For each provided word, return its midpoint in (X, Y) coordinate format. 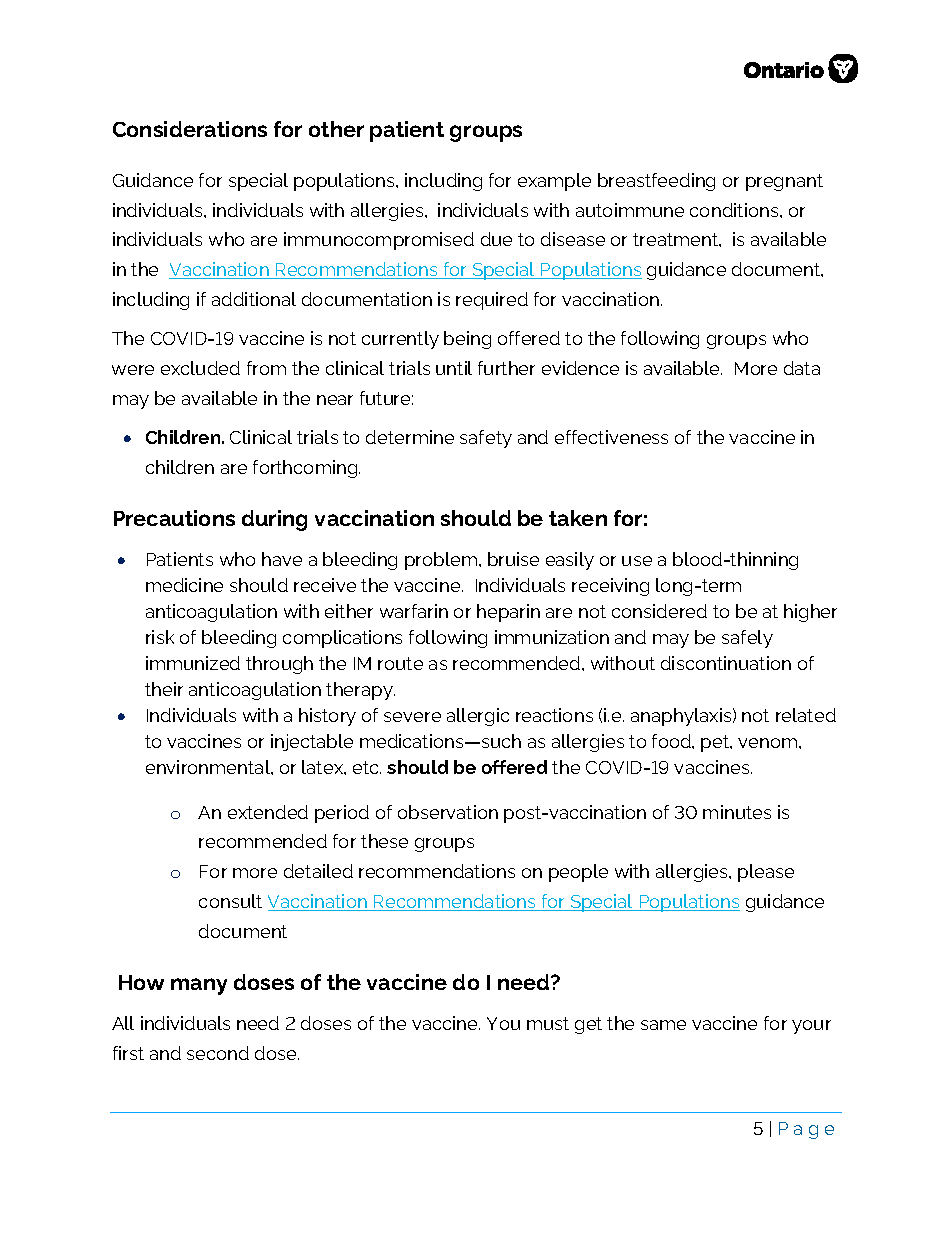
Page (806, 1130)
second (218, 1053)
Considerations (190, 129)
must (548, 1023)
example (554, 182)
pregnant (784, 182)
